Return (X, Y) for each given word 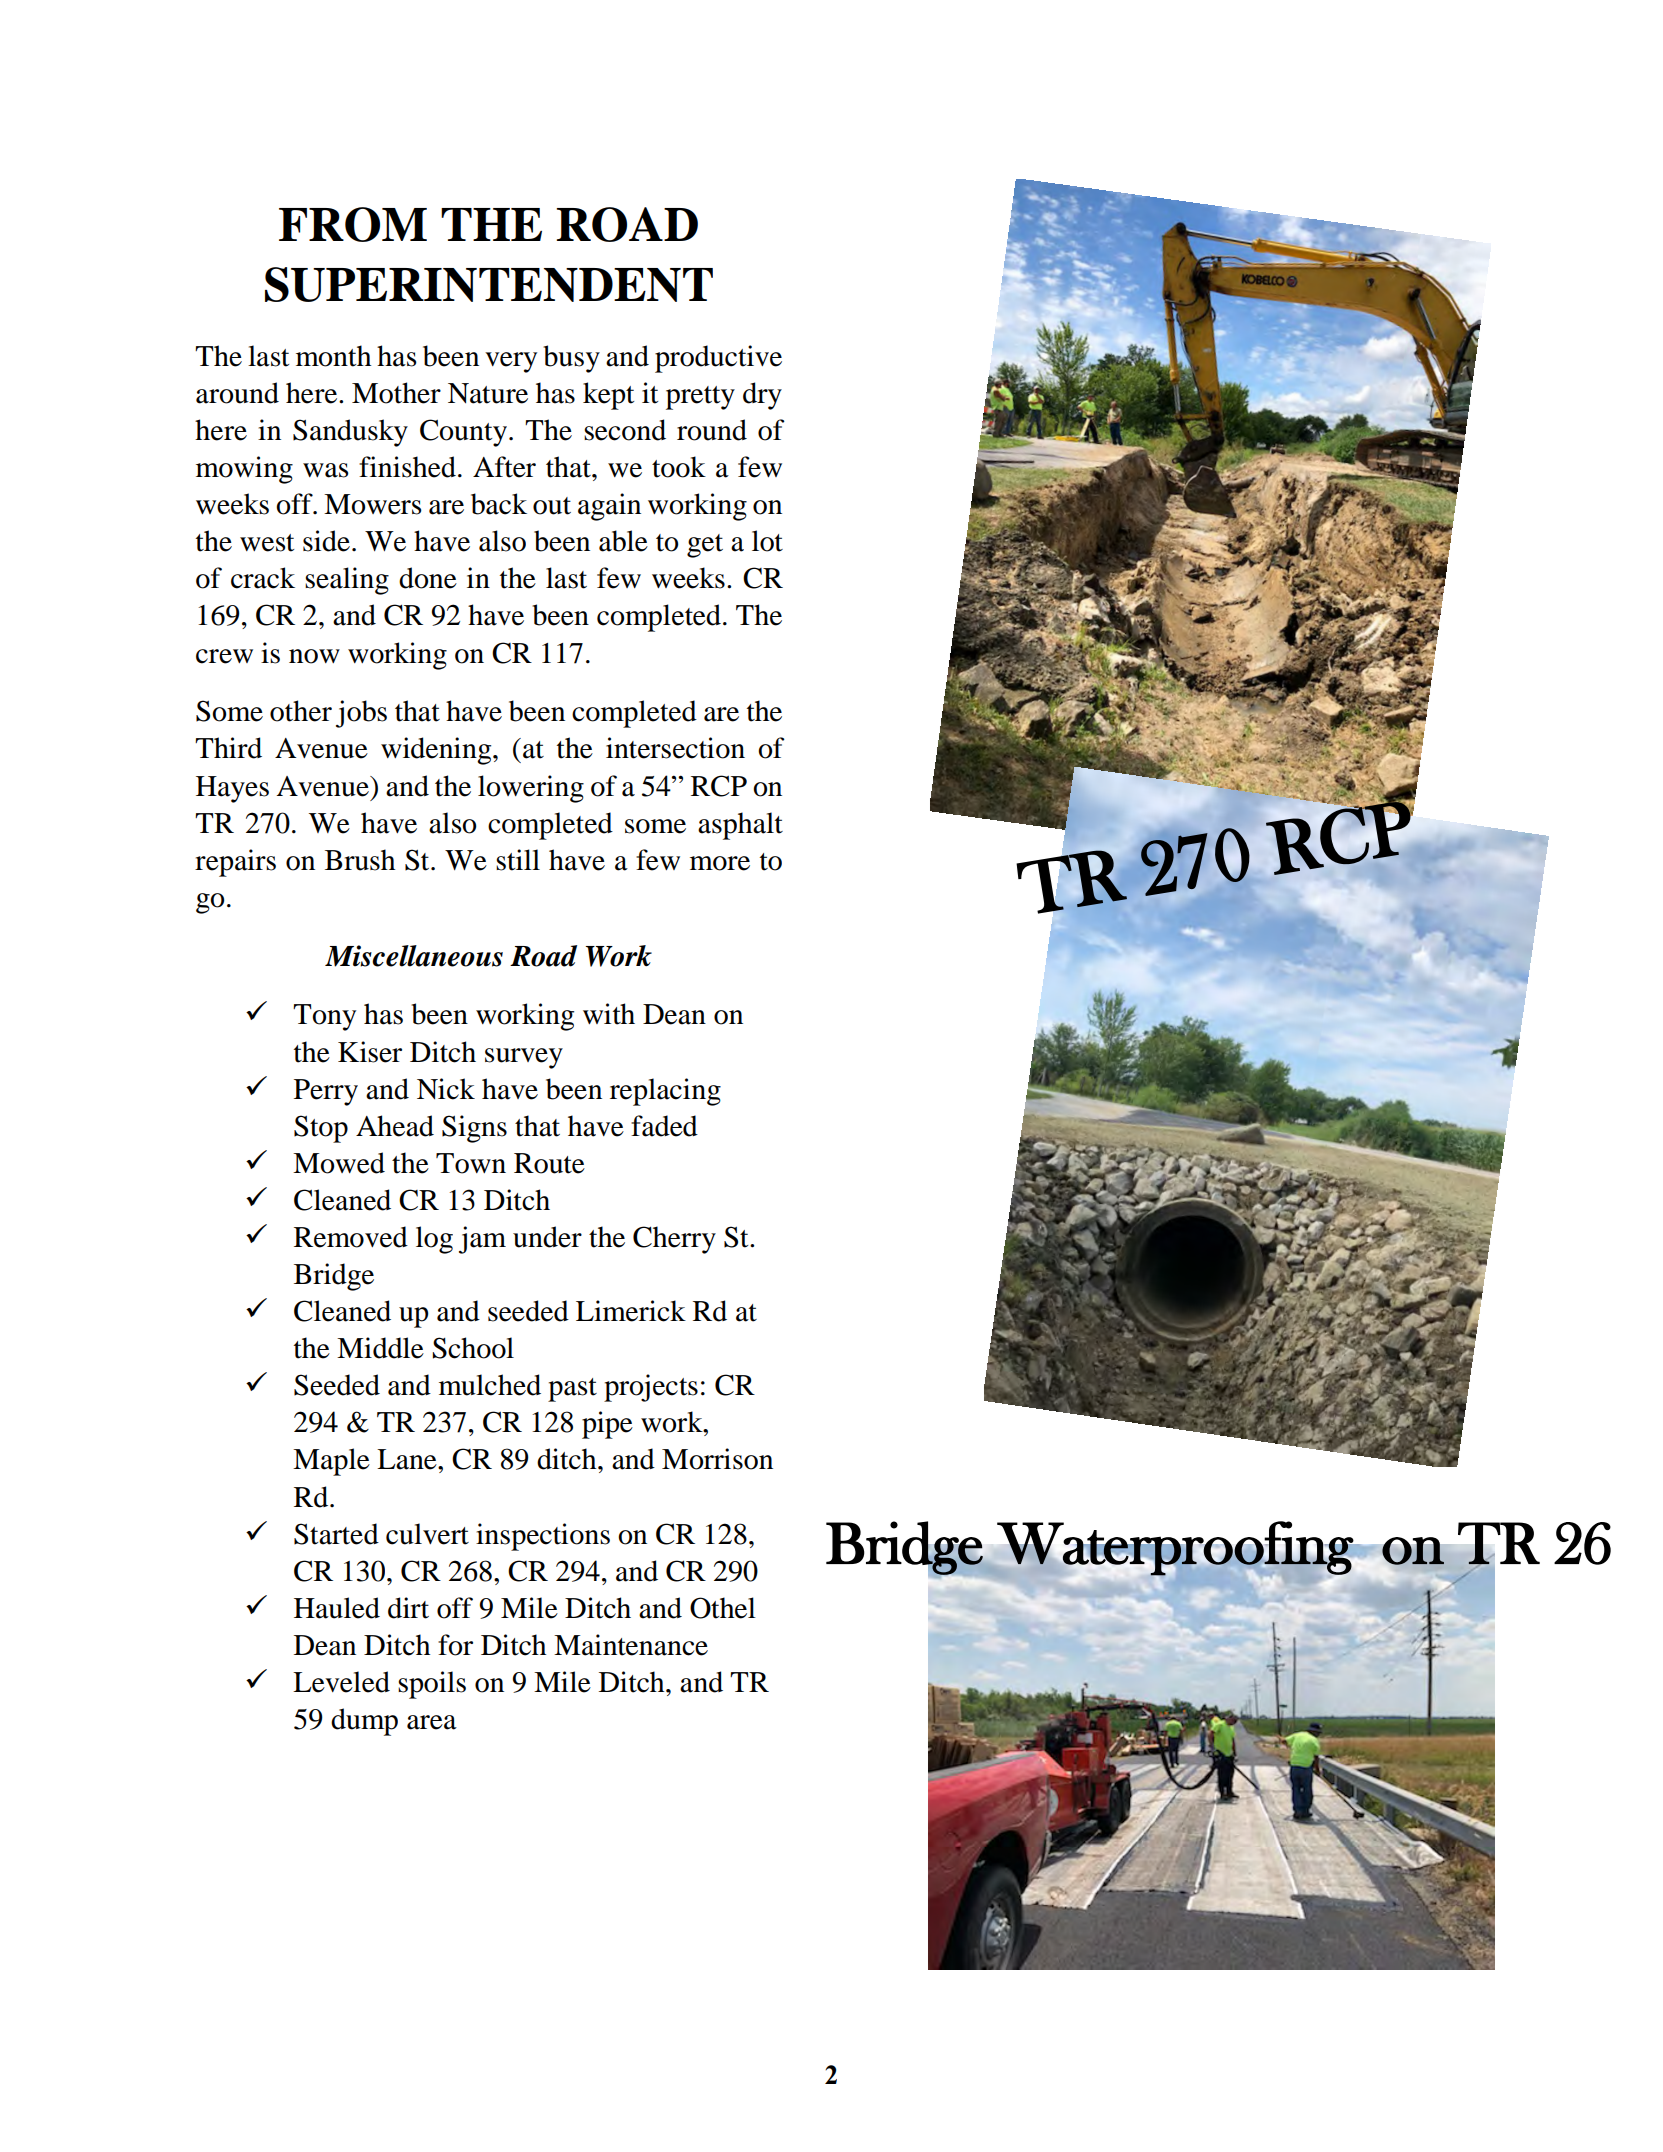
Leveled (341, 1682)
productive (718, 359)
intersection (675, 748)
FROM (353, 224)
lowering (531, 789)
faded (664, 1126)
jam (482, 1240)
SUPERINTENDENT (489, 284)
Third (228, 748)
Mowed (339, 1163)
